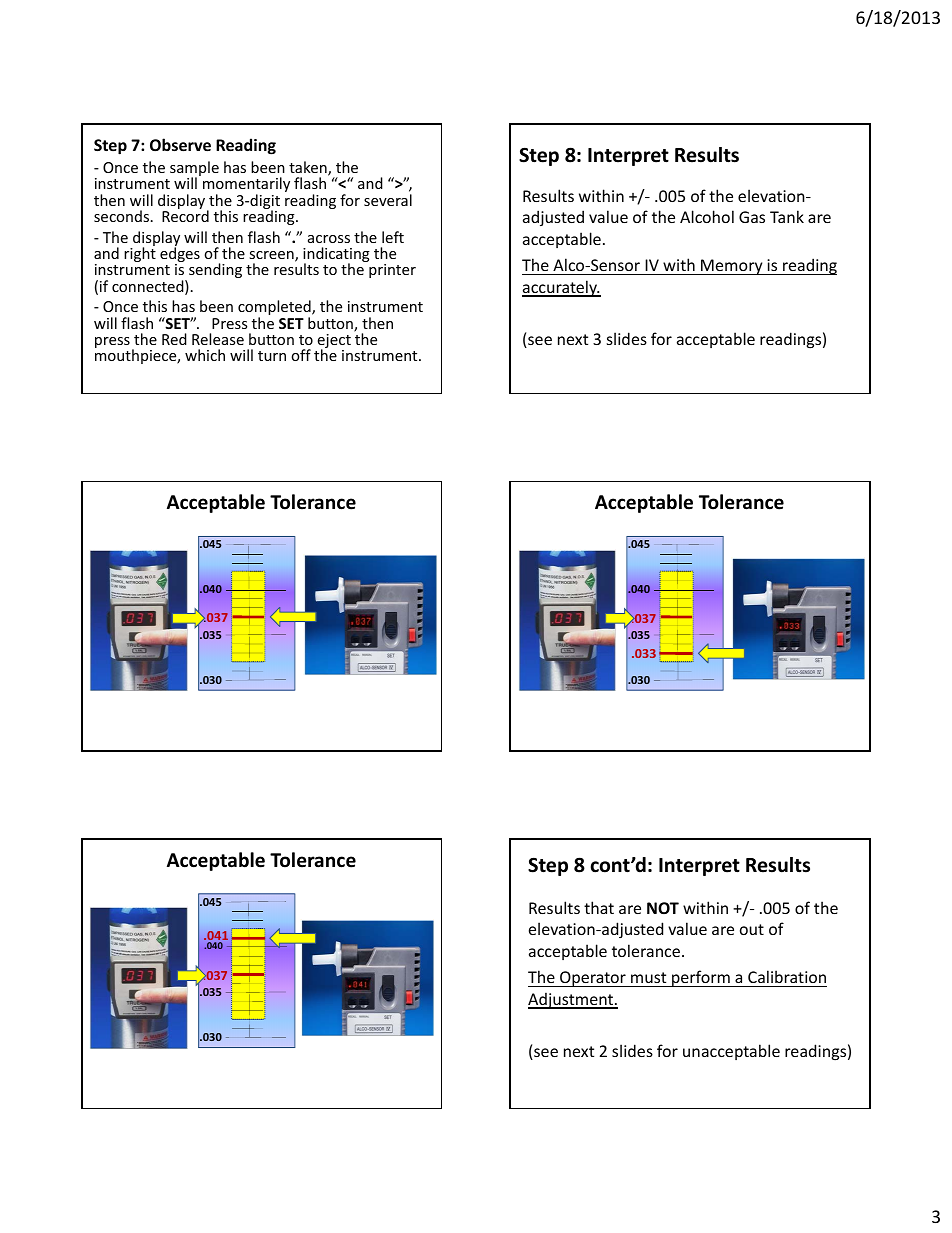 This document has height=1233, width=952. What do you see at coordinates (648, 977) in the document?
I see `must` at bounding box center [648, 977].
